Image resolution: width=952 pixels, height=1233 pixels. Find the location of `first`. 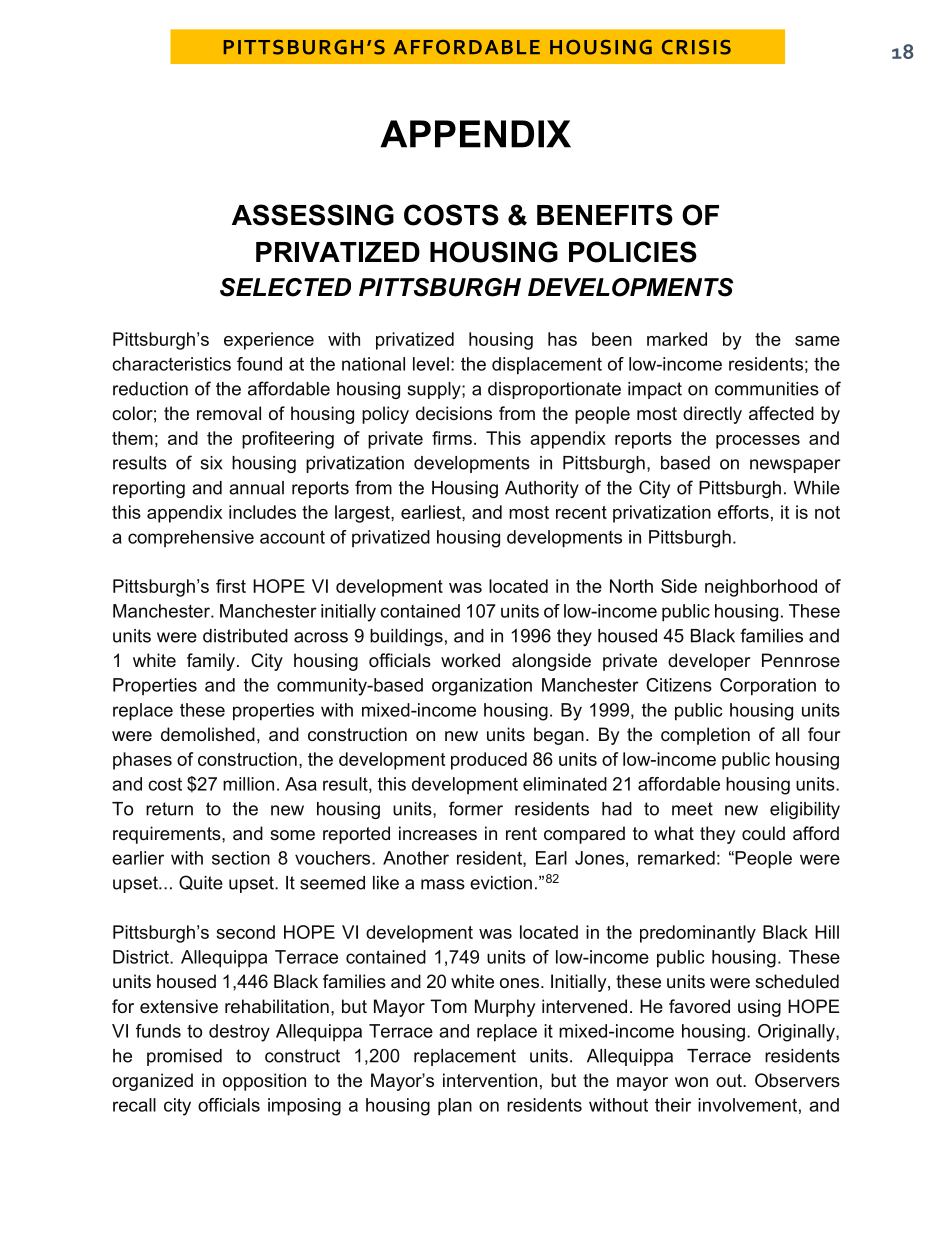

first is located at coordinates (231, 586).
